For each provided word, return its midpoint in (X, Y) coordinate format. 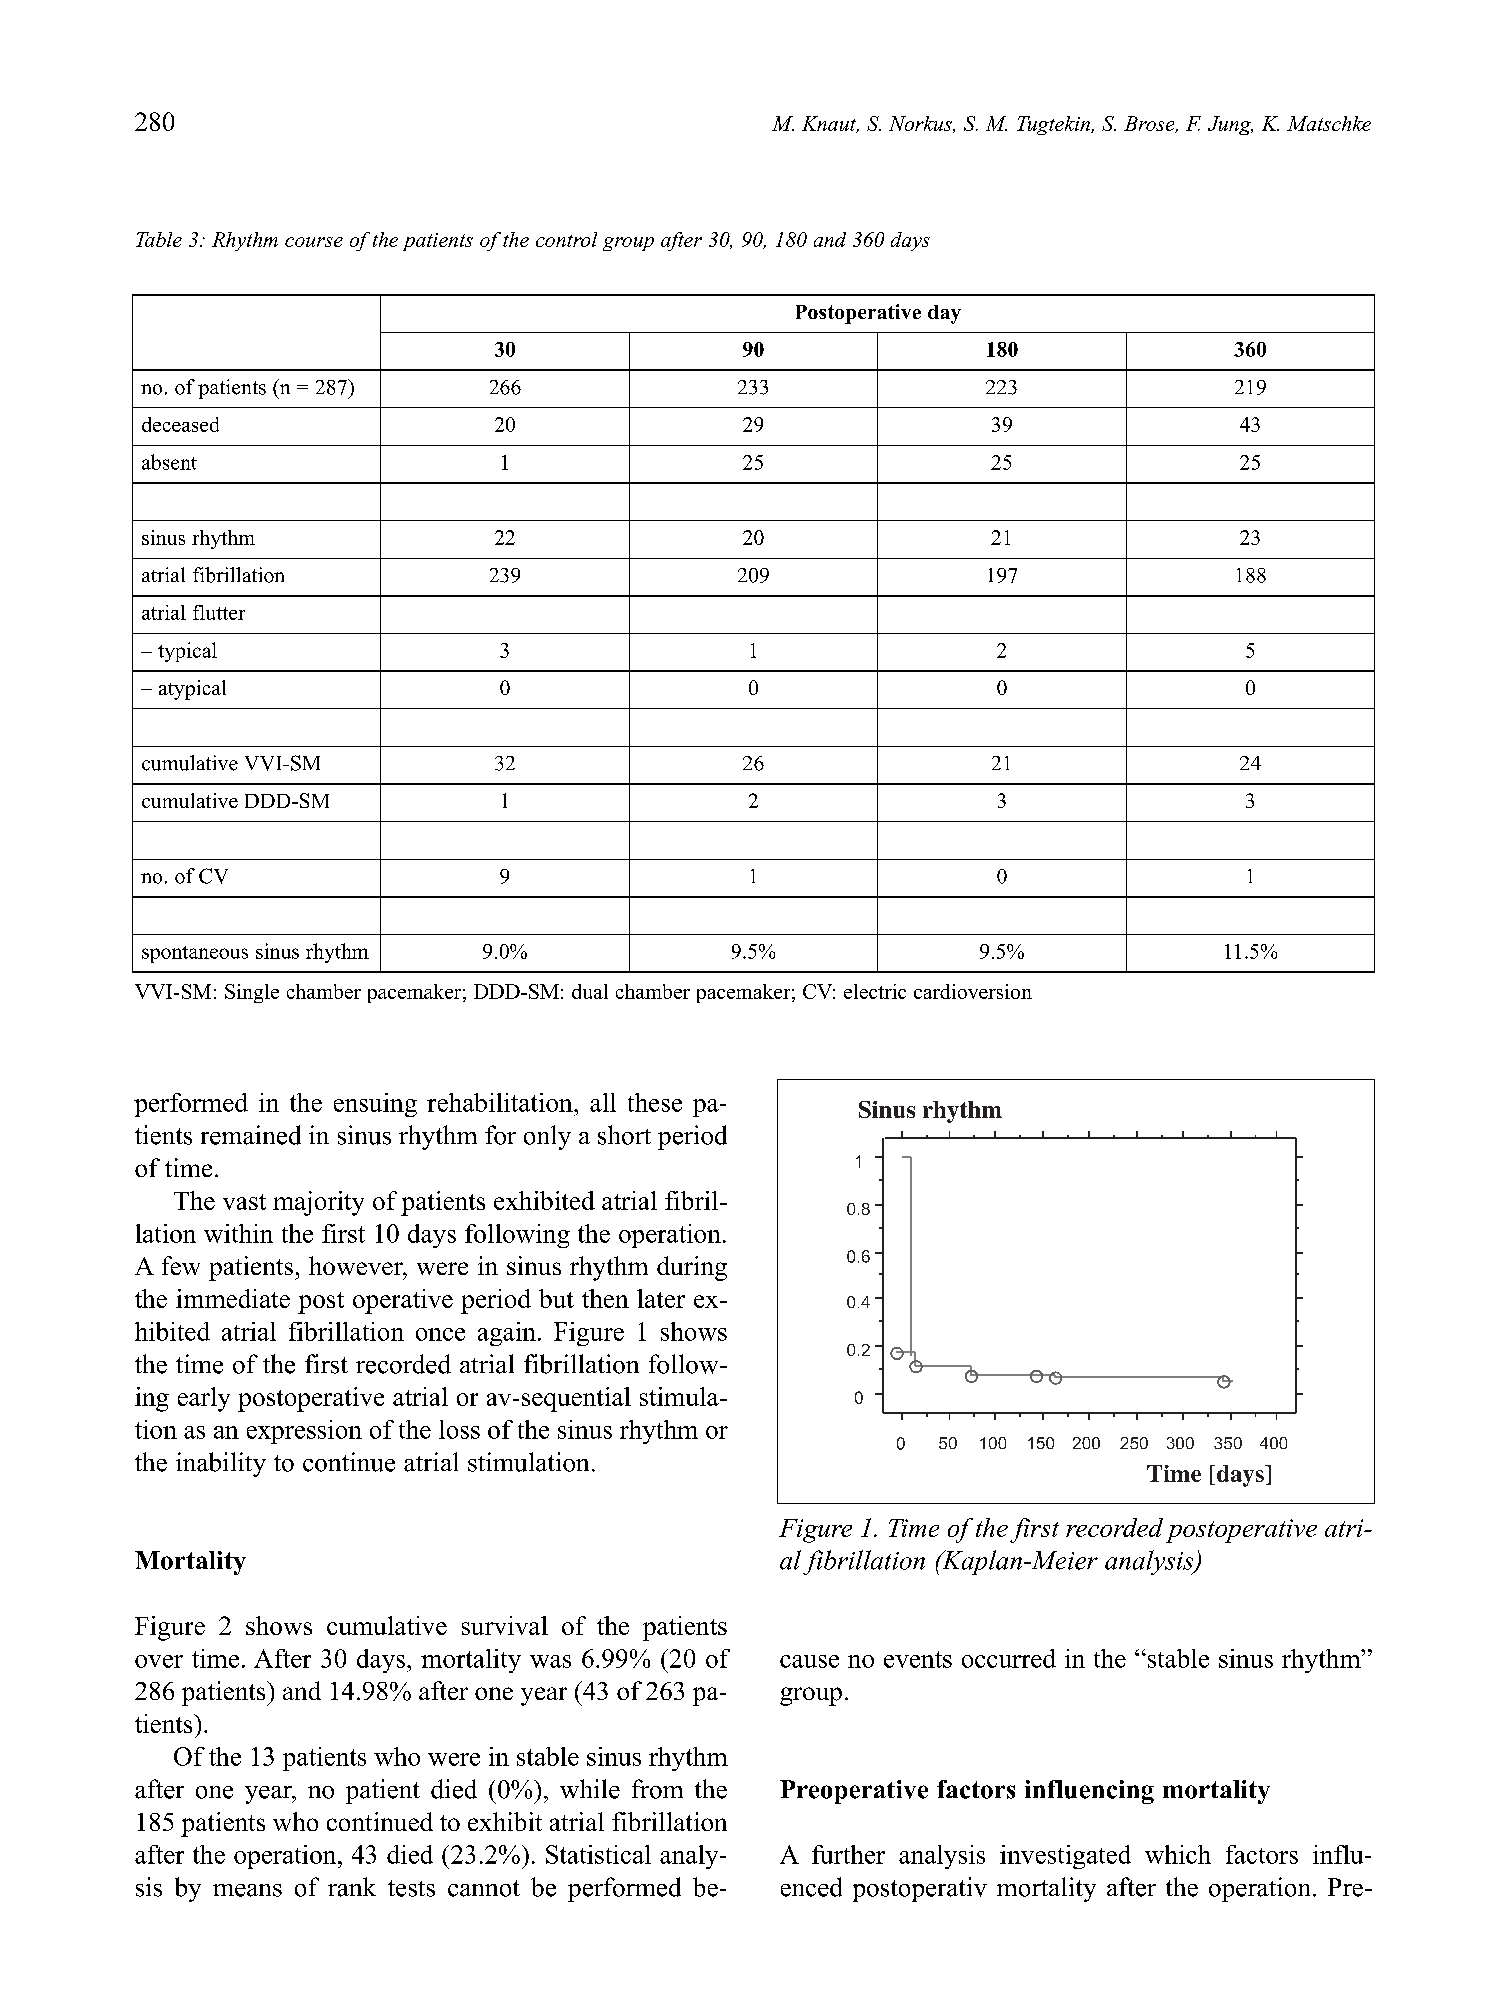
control (566, 239)
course (314, 242)
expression (304, 1432)
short (624, 1135)
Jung (1230, 125)
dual (590, 991)
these (655, 1102)
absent (169, 462)
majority (318, 1203)
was (550, 1661)
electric (875, 991)
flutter (219, 612)
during (692, 1268)
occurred (1009, 1658)
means (247, 1890)
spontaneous (195, 954)
